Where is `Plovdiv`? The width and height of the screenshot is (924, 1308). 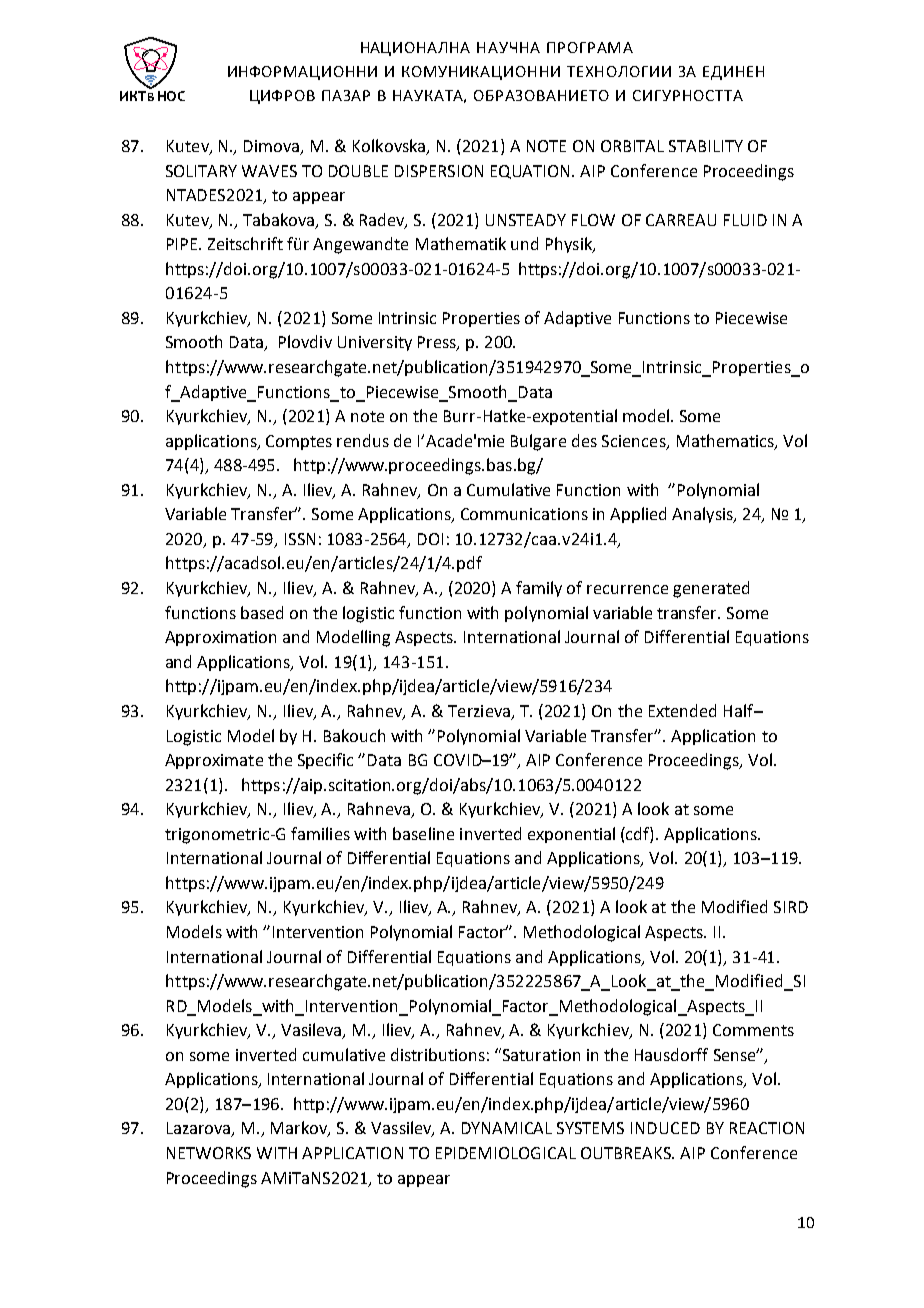 Plovdiv is located at coordinates (305, 341).
